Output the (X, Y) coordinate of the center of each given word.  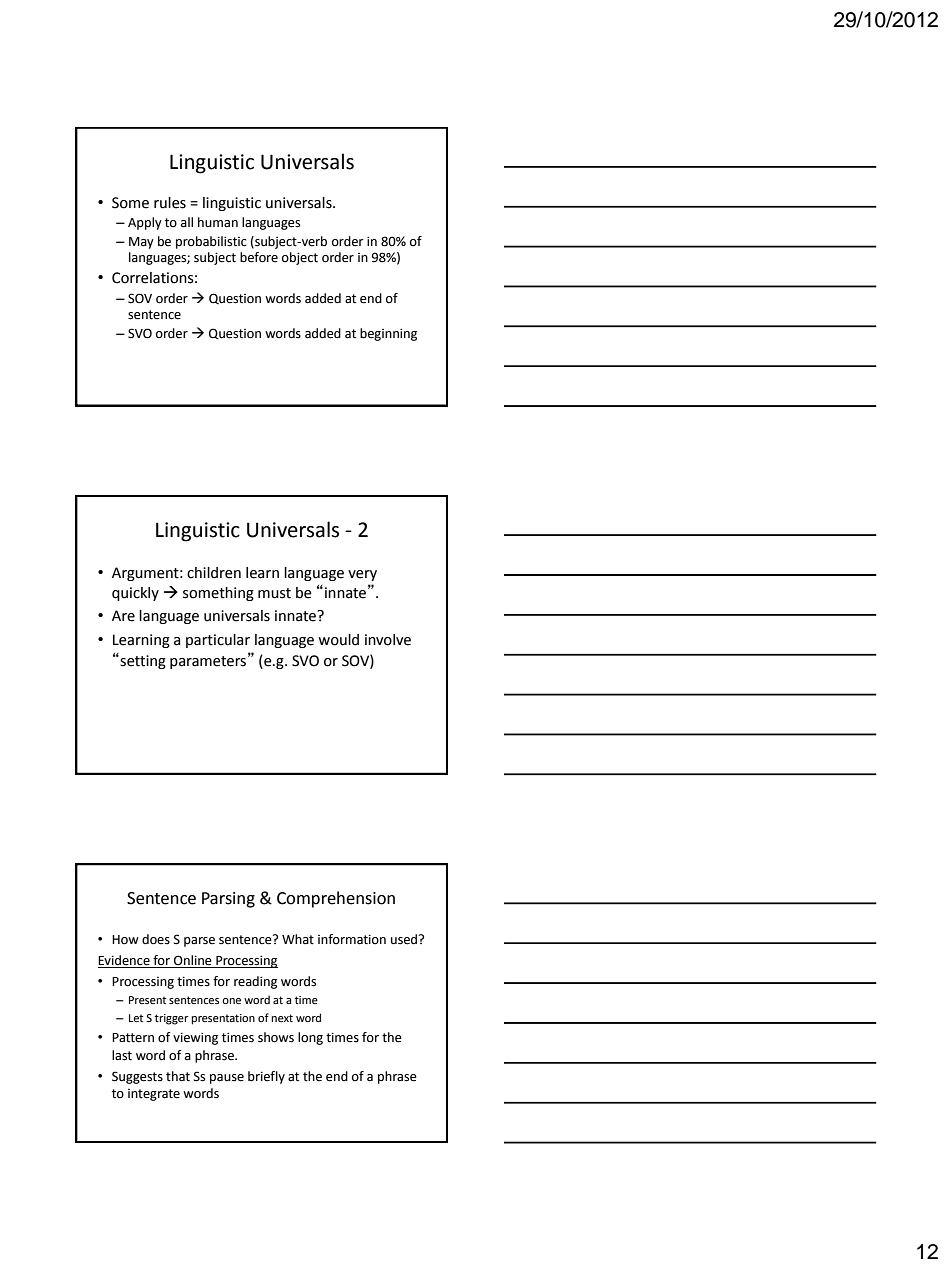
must (274, 593)
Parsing (228, 900)
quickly (135, 594)
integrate (154, 1095)
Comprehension (336, 899)
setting (142, 662)
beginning (388, 334)
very (362, 575)
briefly (266, 1077)
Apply (145, 223)
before (259, 257)
